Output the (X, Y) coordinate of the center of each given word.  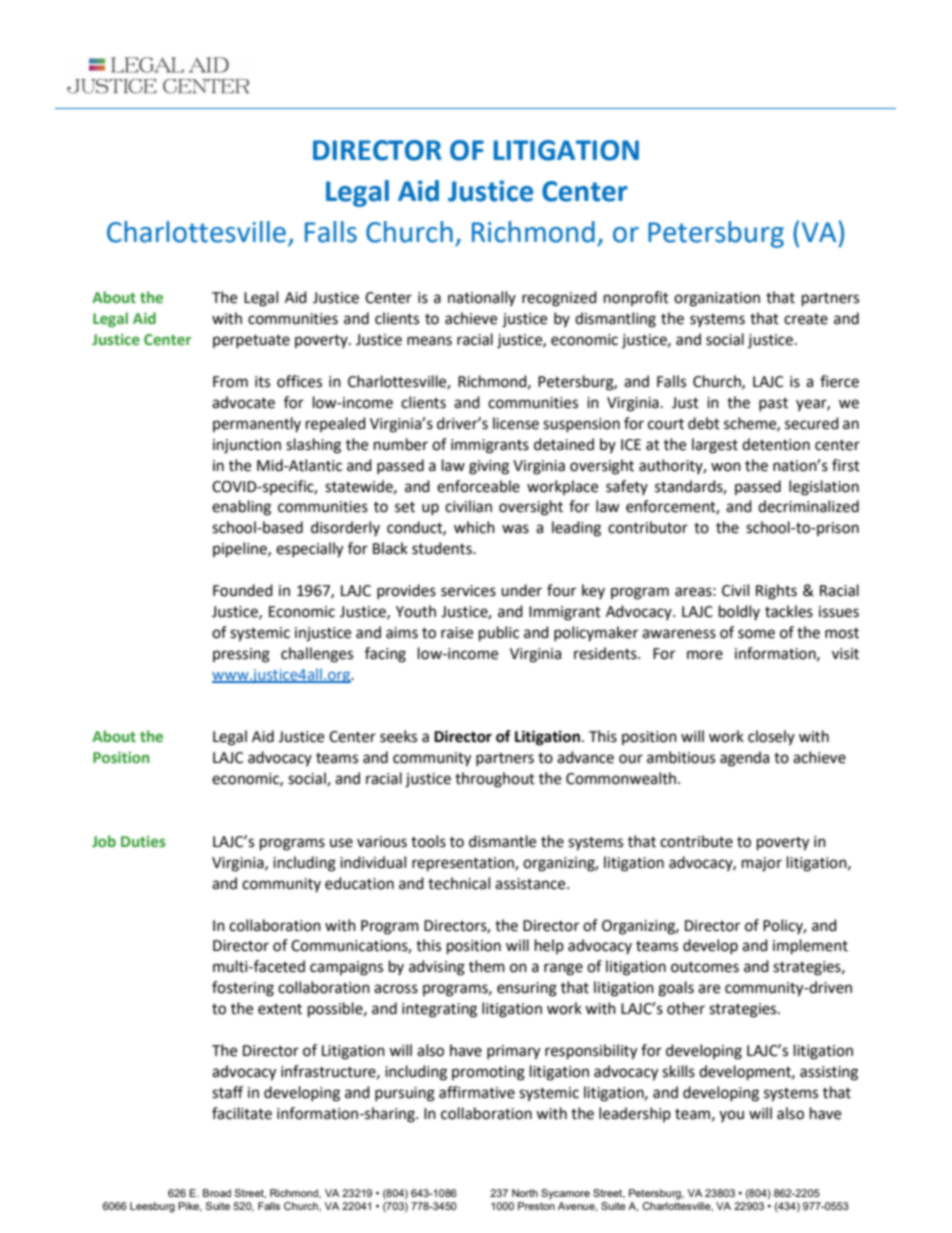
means (429, 341)
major (762, 864)
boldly (739, 612)
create (806, 319)
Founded (243, 590)
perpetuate (251, 341)
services (468, 591)
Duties (143, 841)
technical (459, 883)
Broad (217, 1193)
